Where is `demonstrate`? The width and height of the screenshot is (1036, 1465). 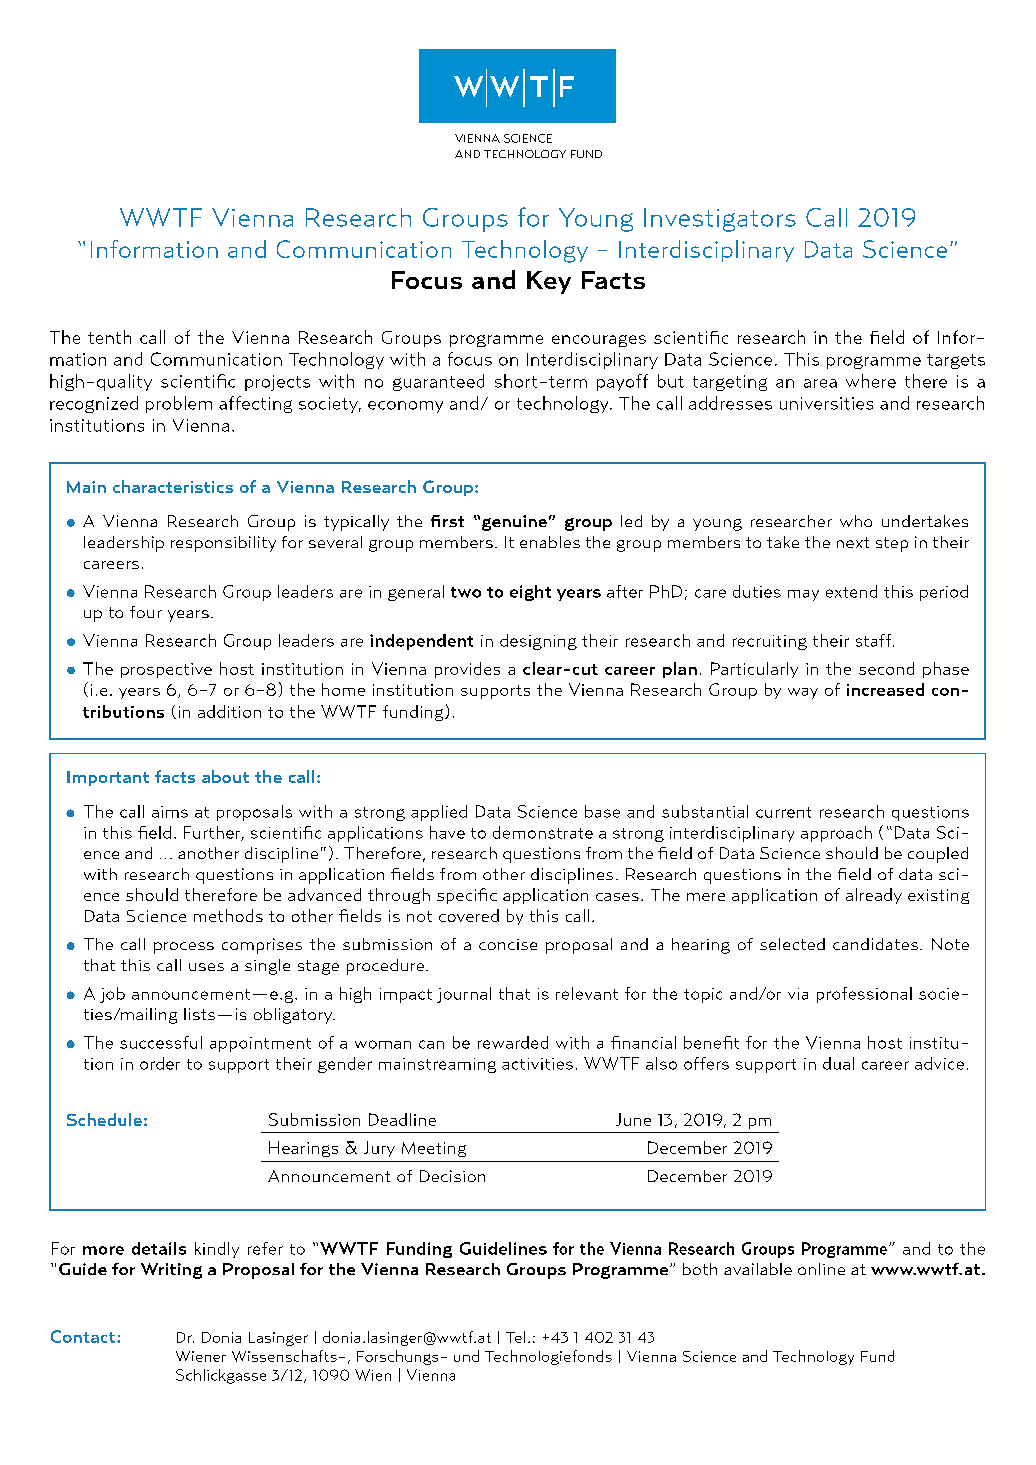 demonstrate is located at coordinates (543, 832).
